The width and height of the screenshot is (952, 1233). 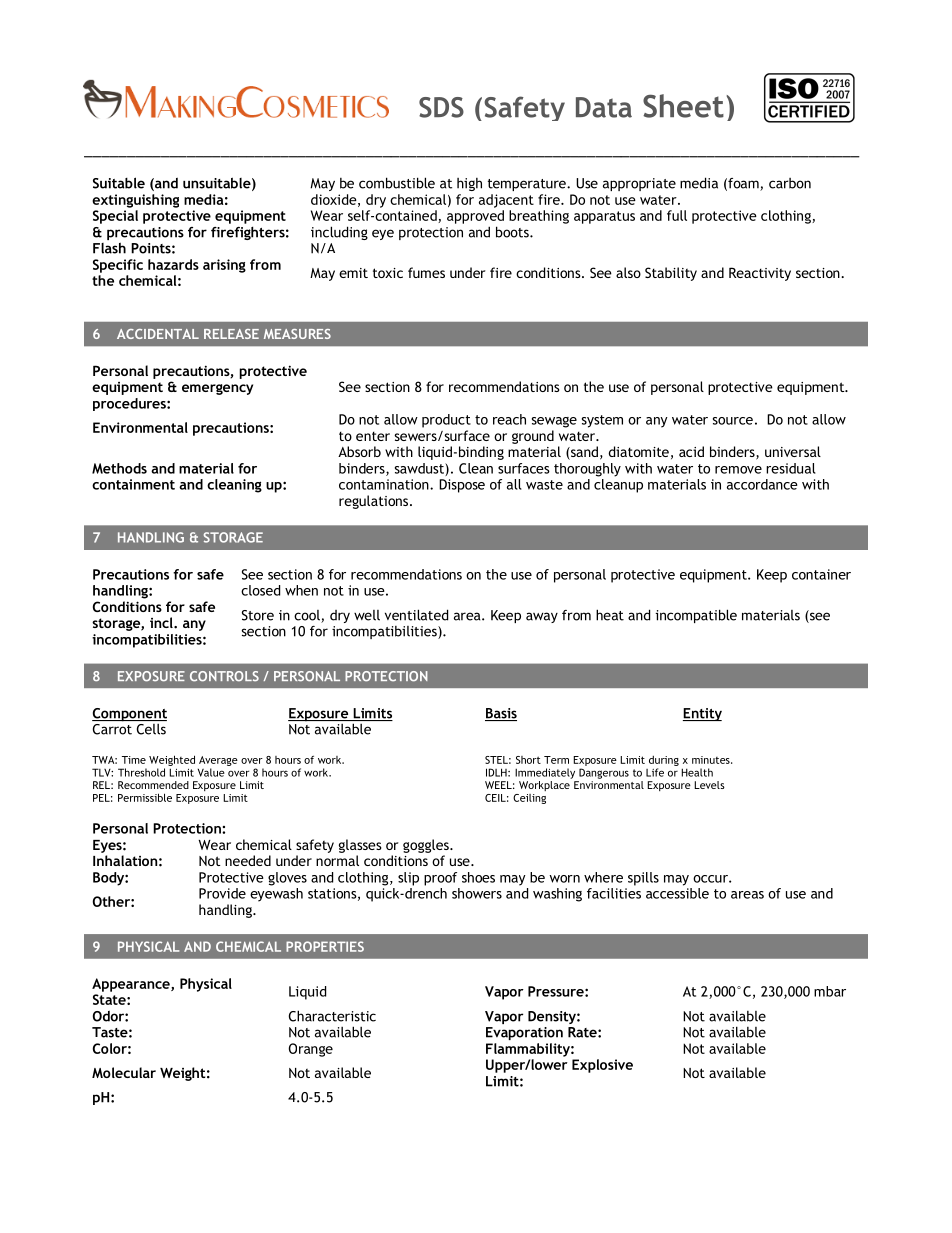 I want to click on CONTROLS, so click(x=224, y=676).
